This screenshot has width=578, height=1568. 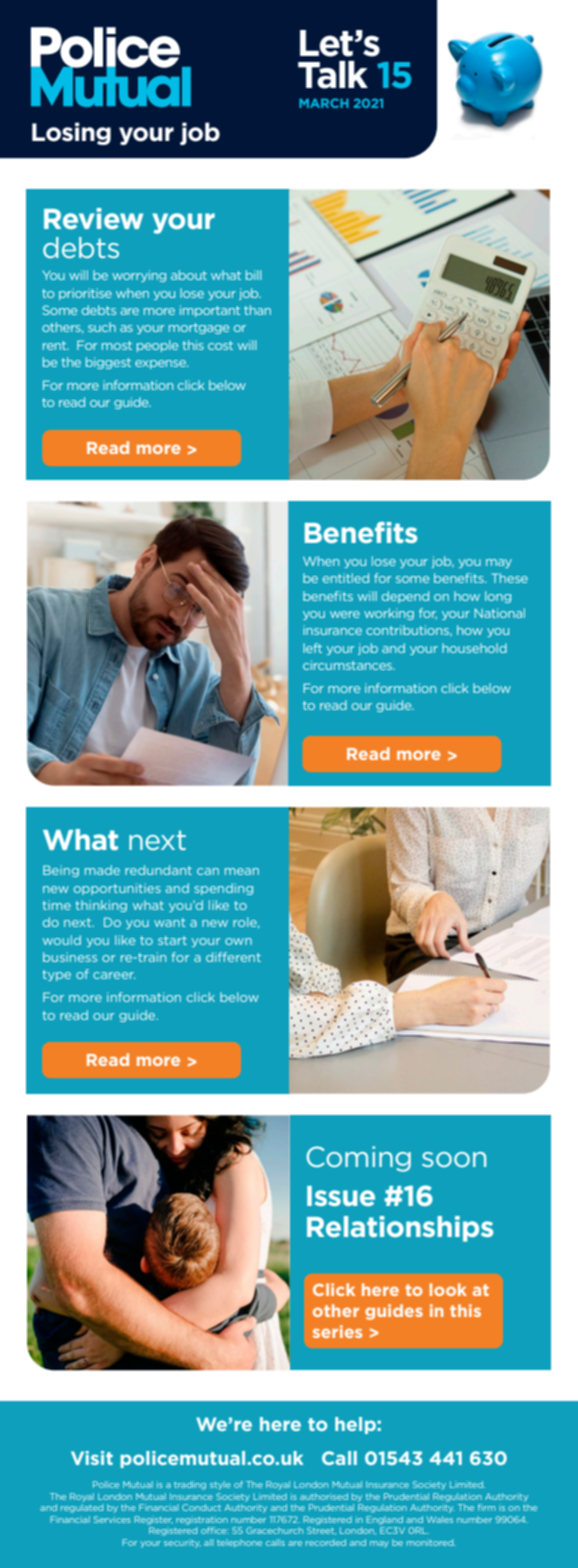 I want to click on household, so click(x=474, y=648).
